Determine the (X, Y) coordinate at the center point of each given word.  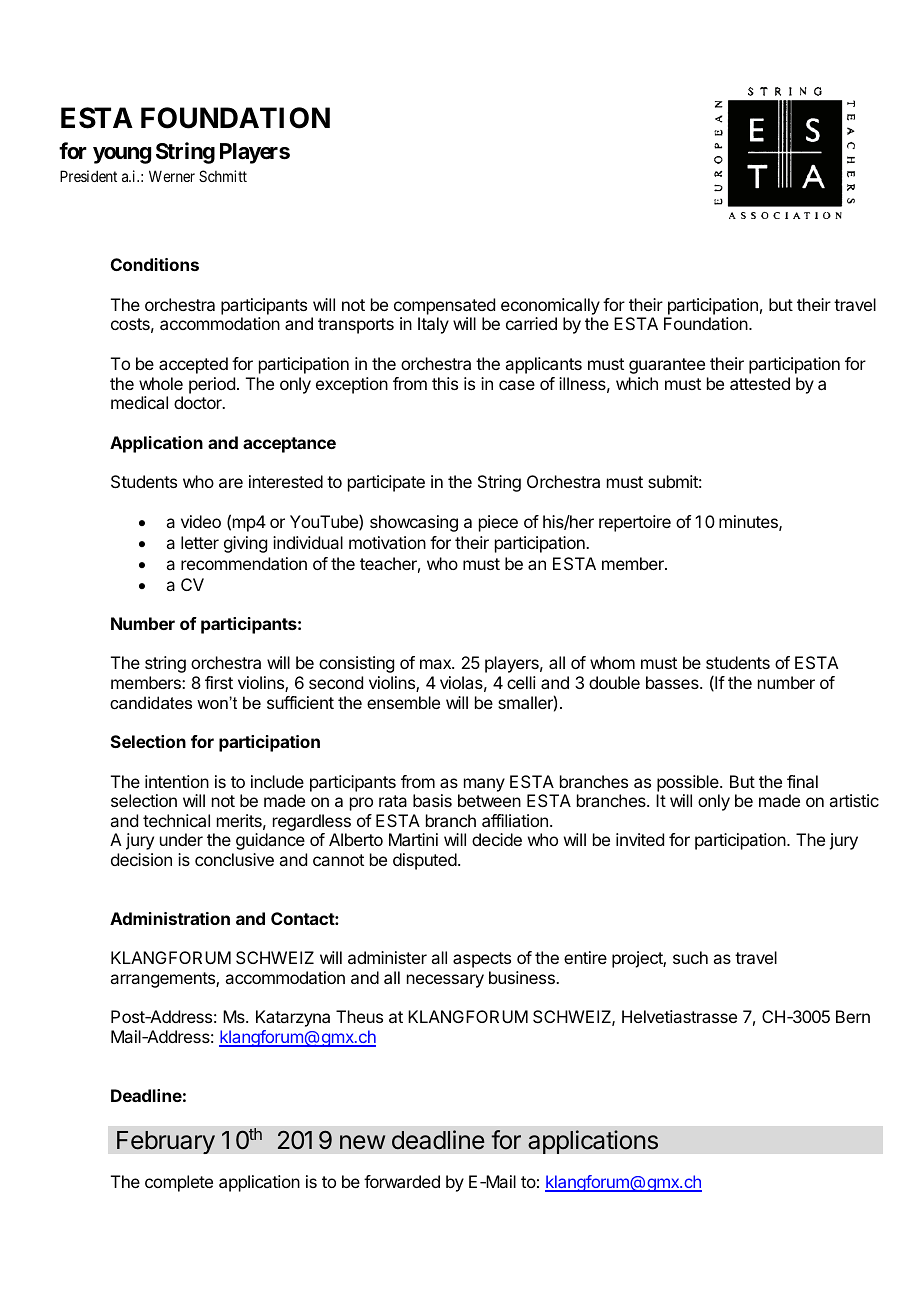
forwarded (402, 1181)
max (436, 664)
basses (673, 682)
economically (550, 306)
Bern (853, 1016)
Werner (172, 176)
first (219, 682)
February (166, 1142)
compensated (444, 306)
